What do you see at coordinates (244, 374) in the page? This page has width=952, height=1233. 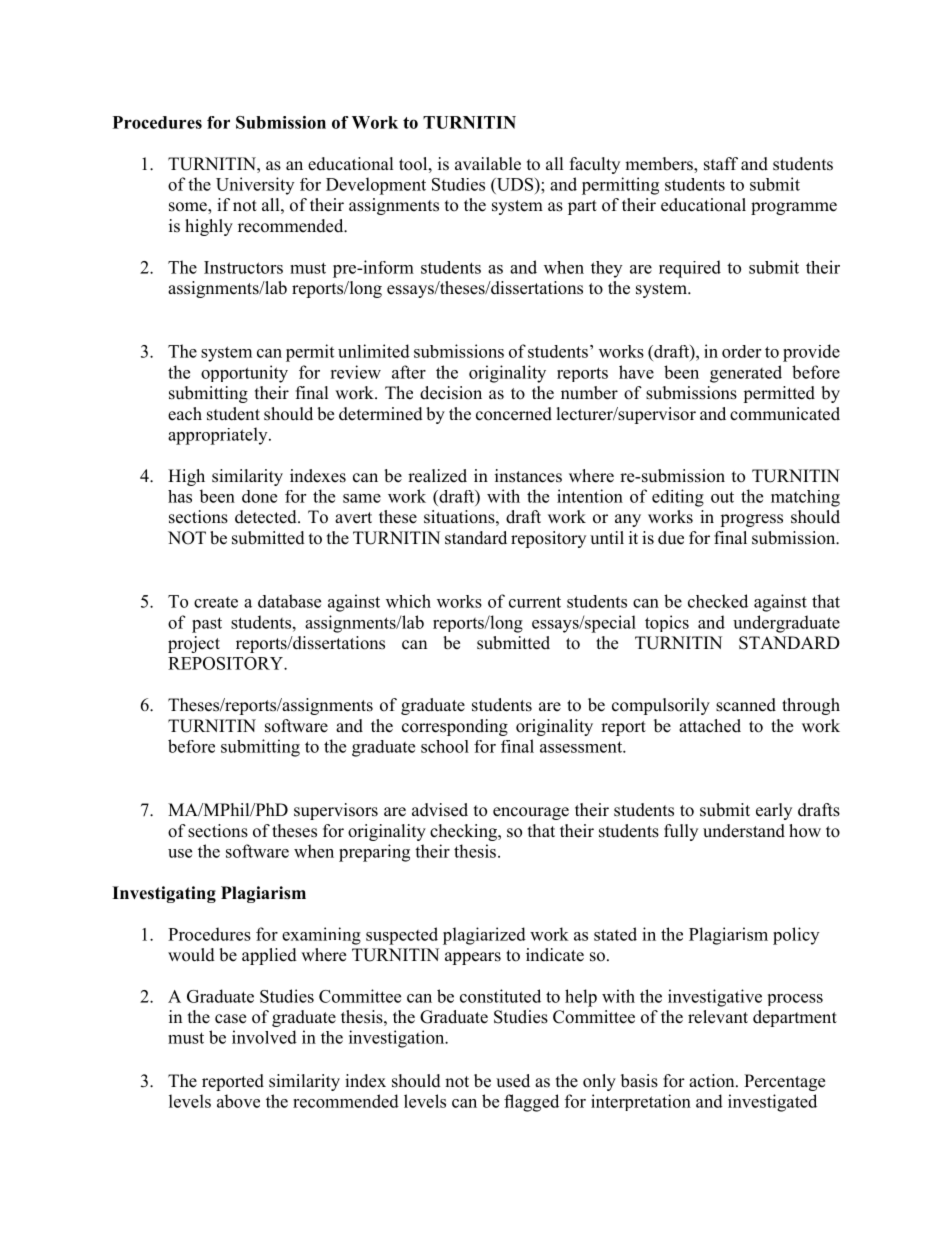 I see `opportunity` at bounding box center [244, 374].
